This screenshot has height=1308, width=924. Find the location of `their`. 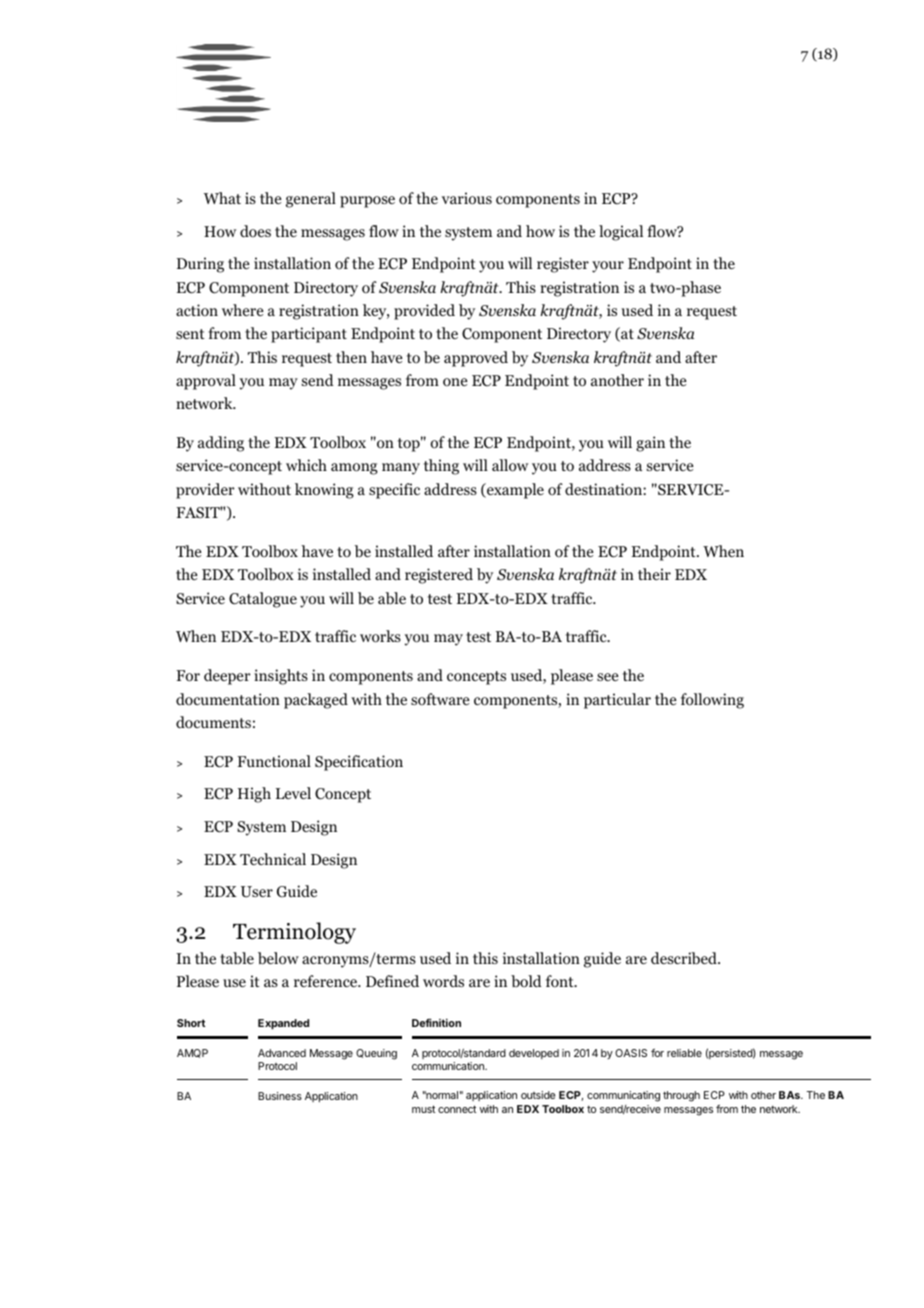

their is located at coordinates (654, 574).
